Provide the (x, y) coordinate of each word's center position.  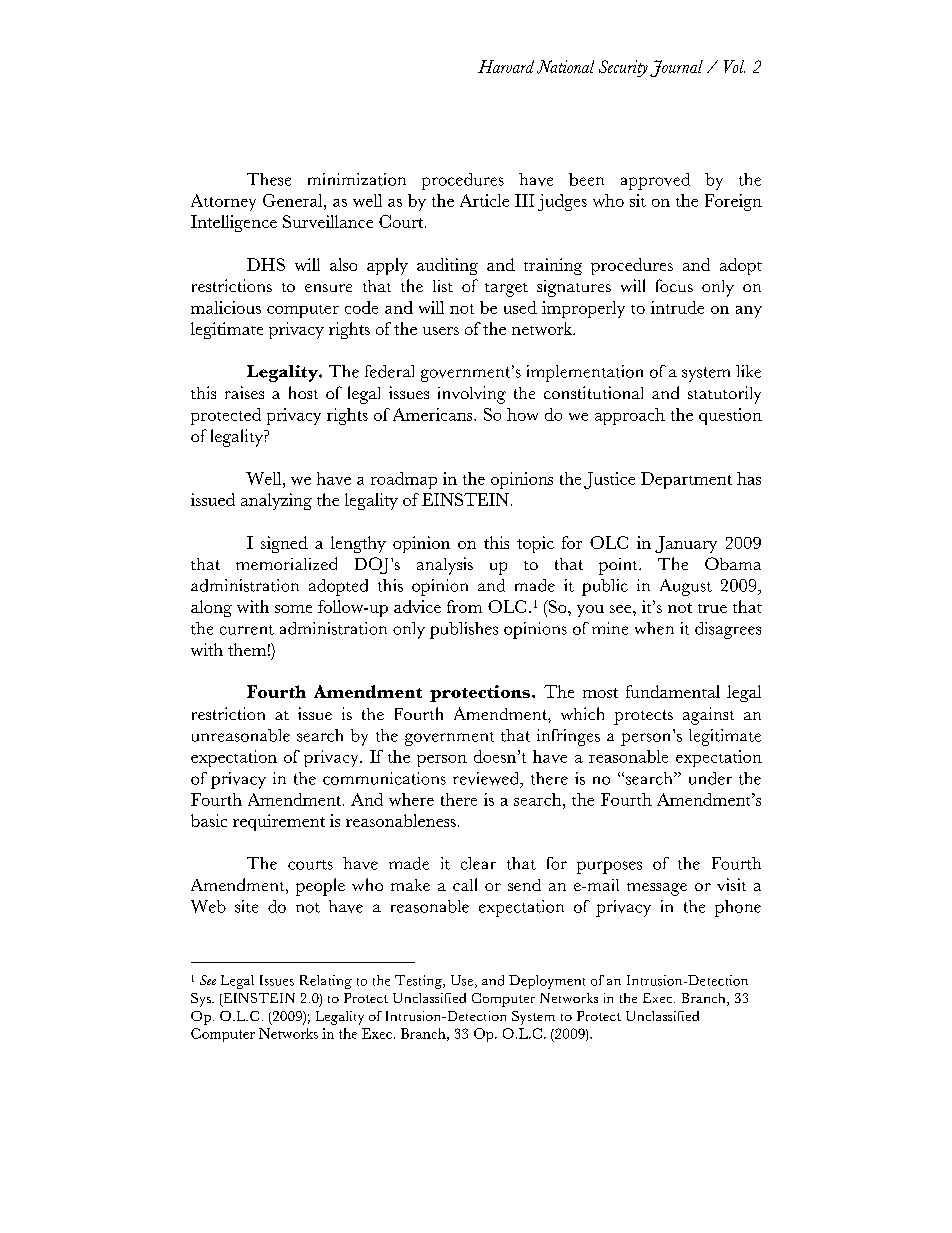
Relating (326, 982)
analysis (445, 566)
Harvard (506, 66)
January (686, 544)
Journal (676, 68)
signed (284, 544)
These (269, 179)
